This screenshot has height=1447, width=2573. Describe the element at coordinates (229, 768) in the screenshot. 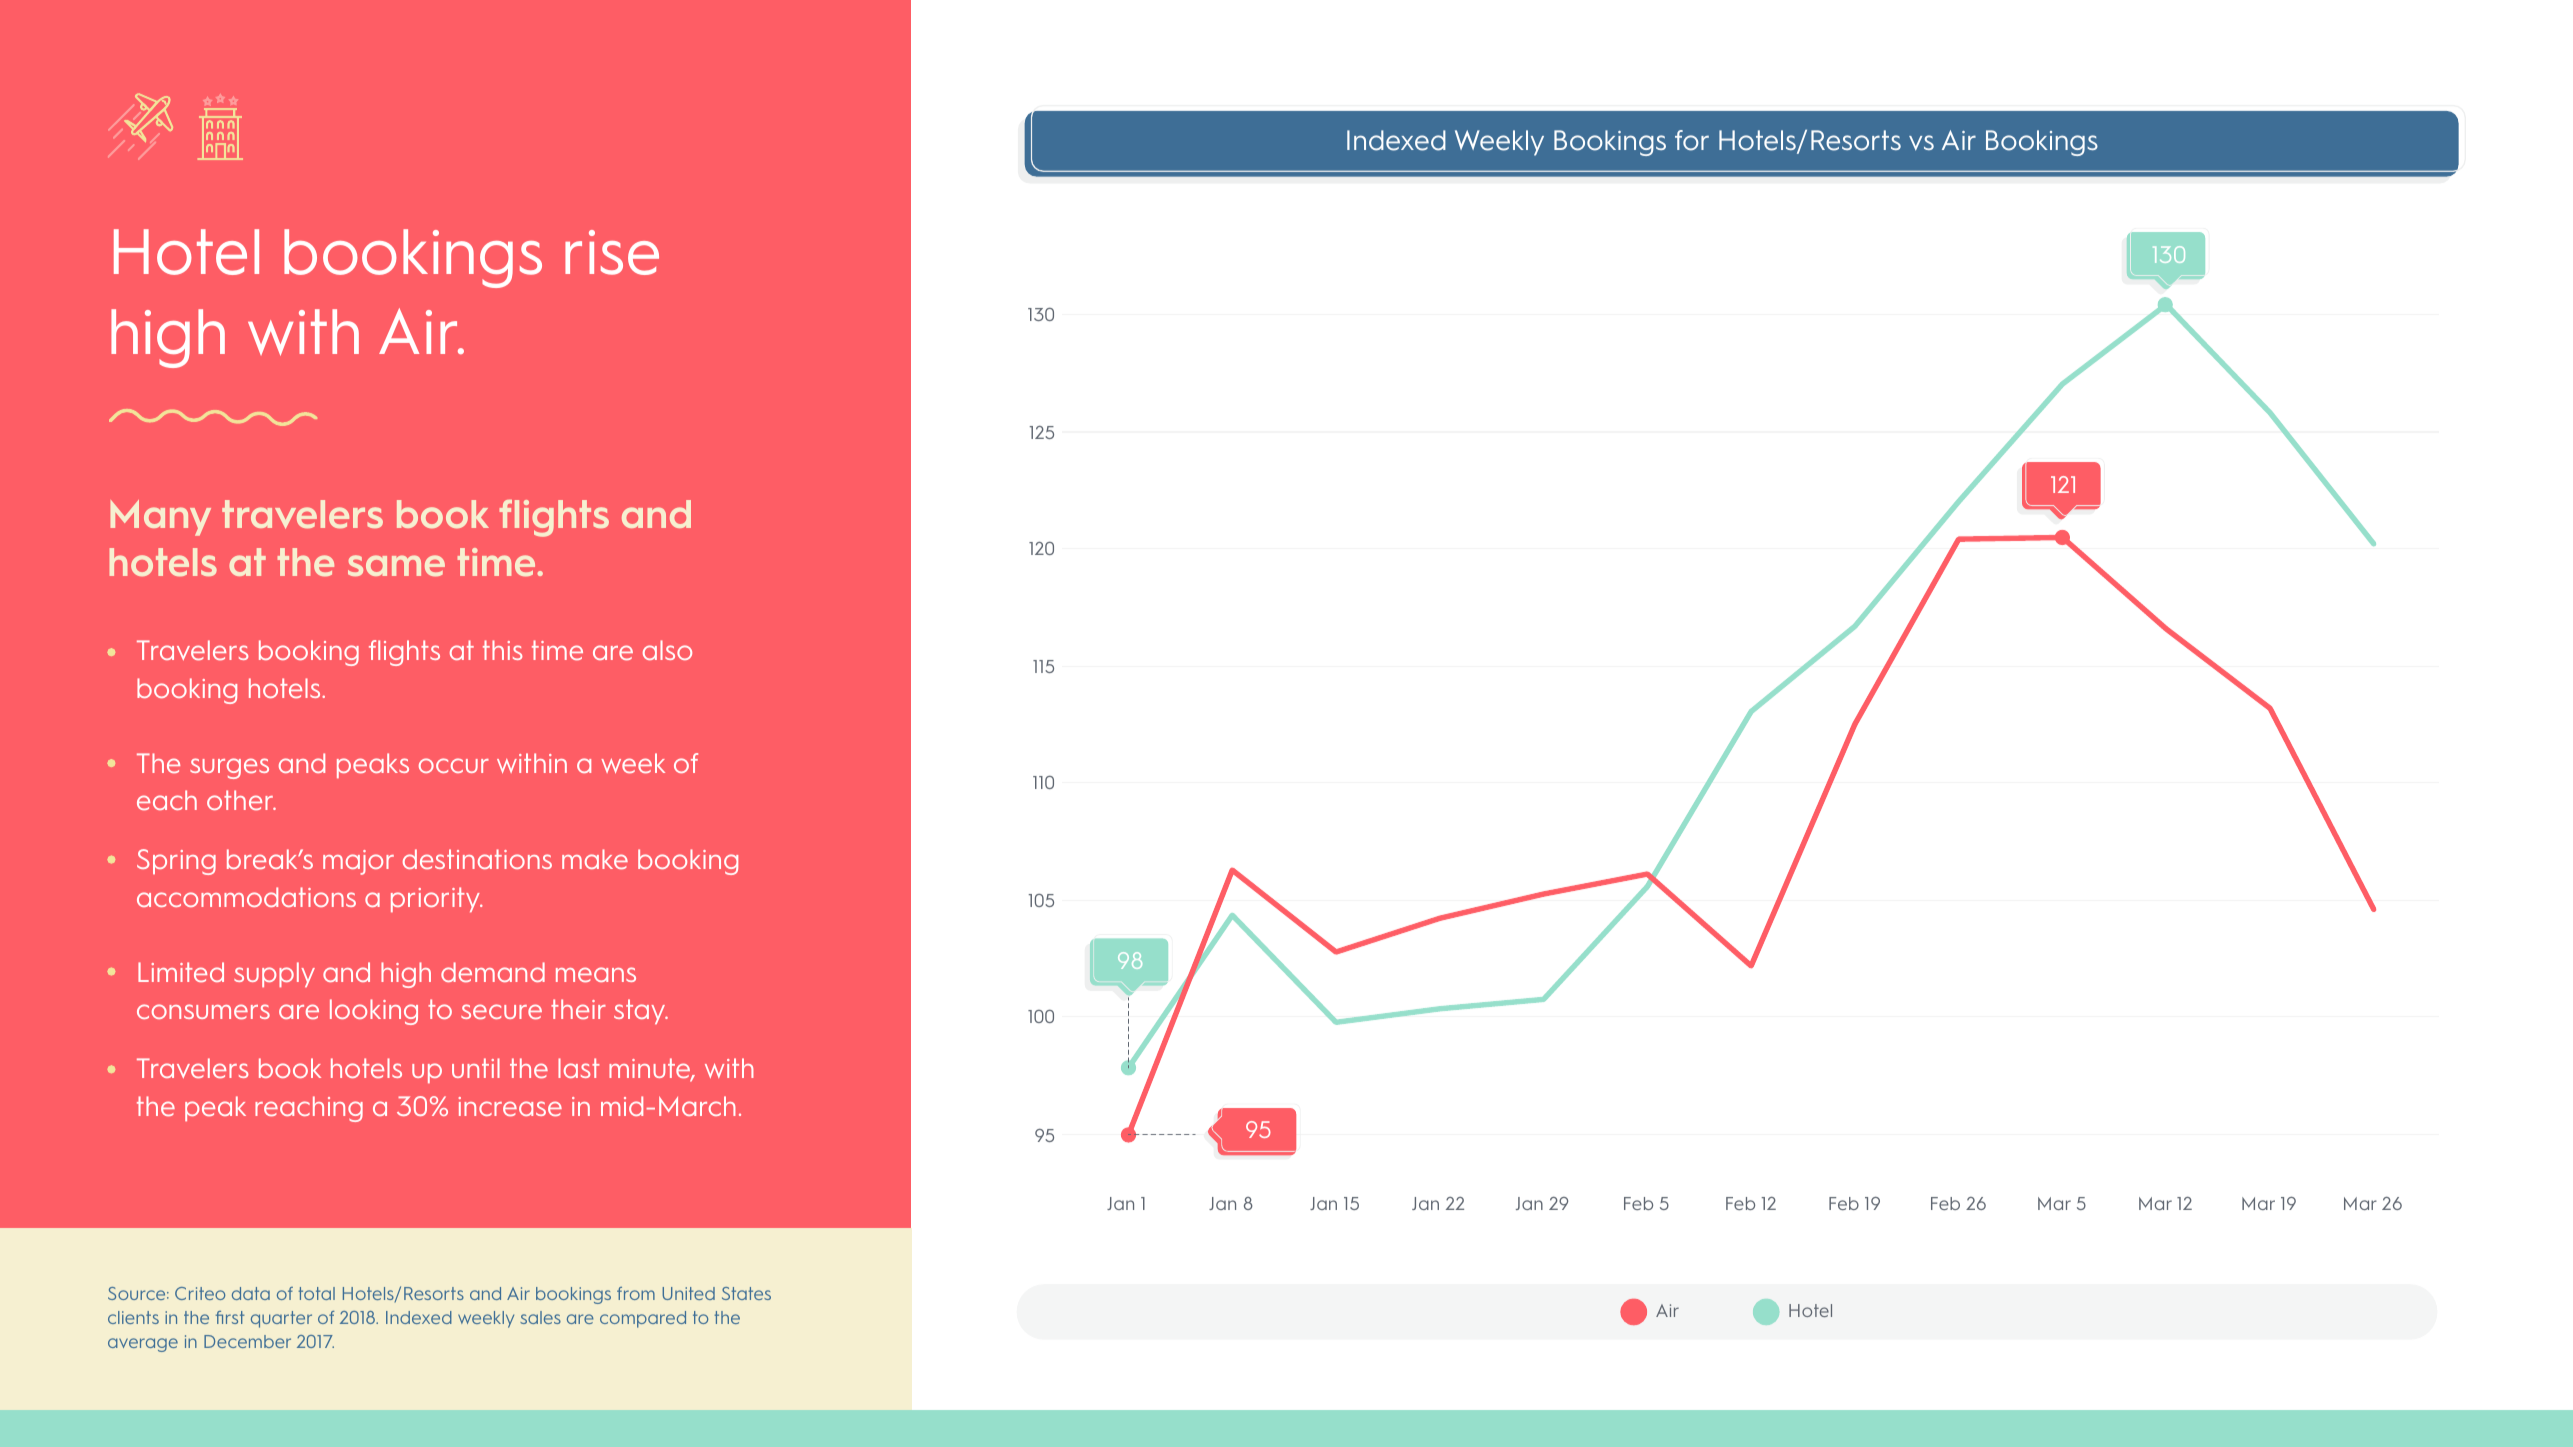

I see `surges` at that location.
